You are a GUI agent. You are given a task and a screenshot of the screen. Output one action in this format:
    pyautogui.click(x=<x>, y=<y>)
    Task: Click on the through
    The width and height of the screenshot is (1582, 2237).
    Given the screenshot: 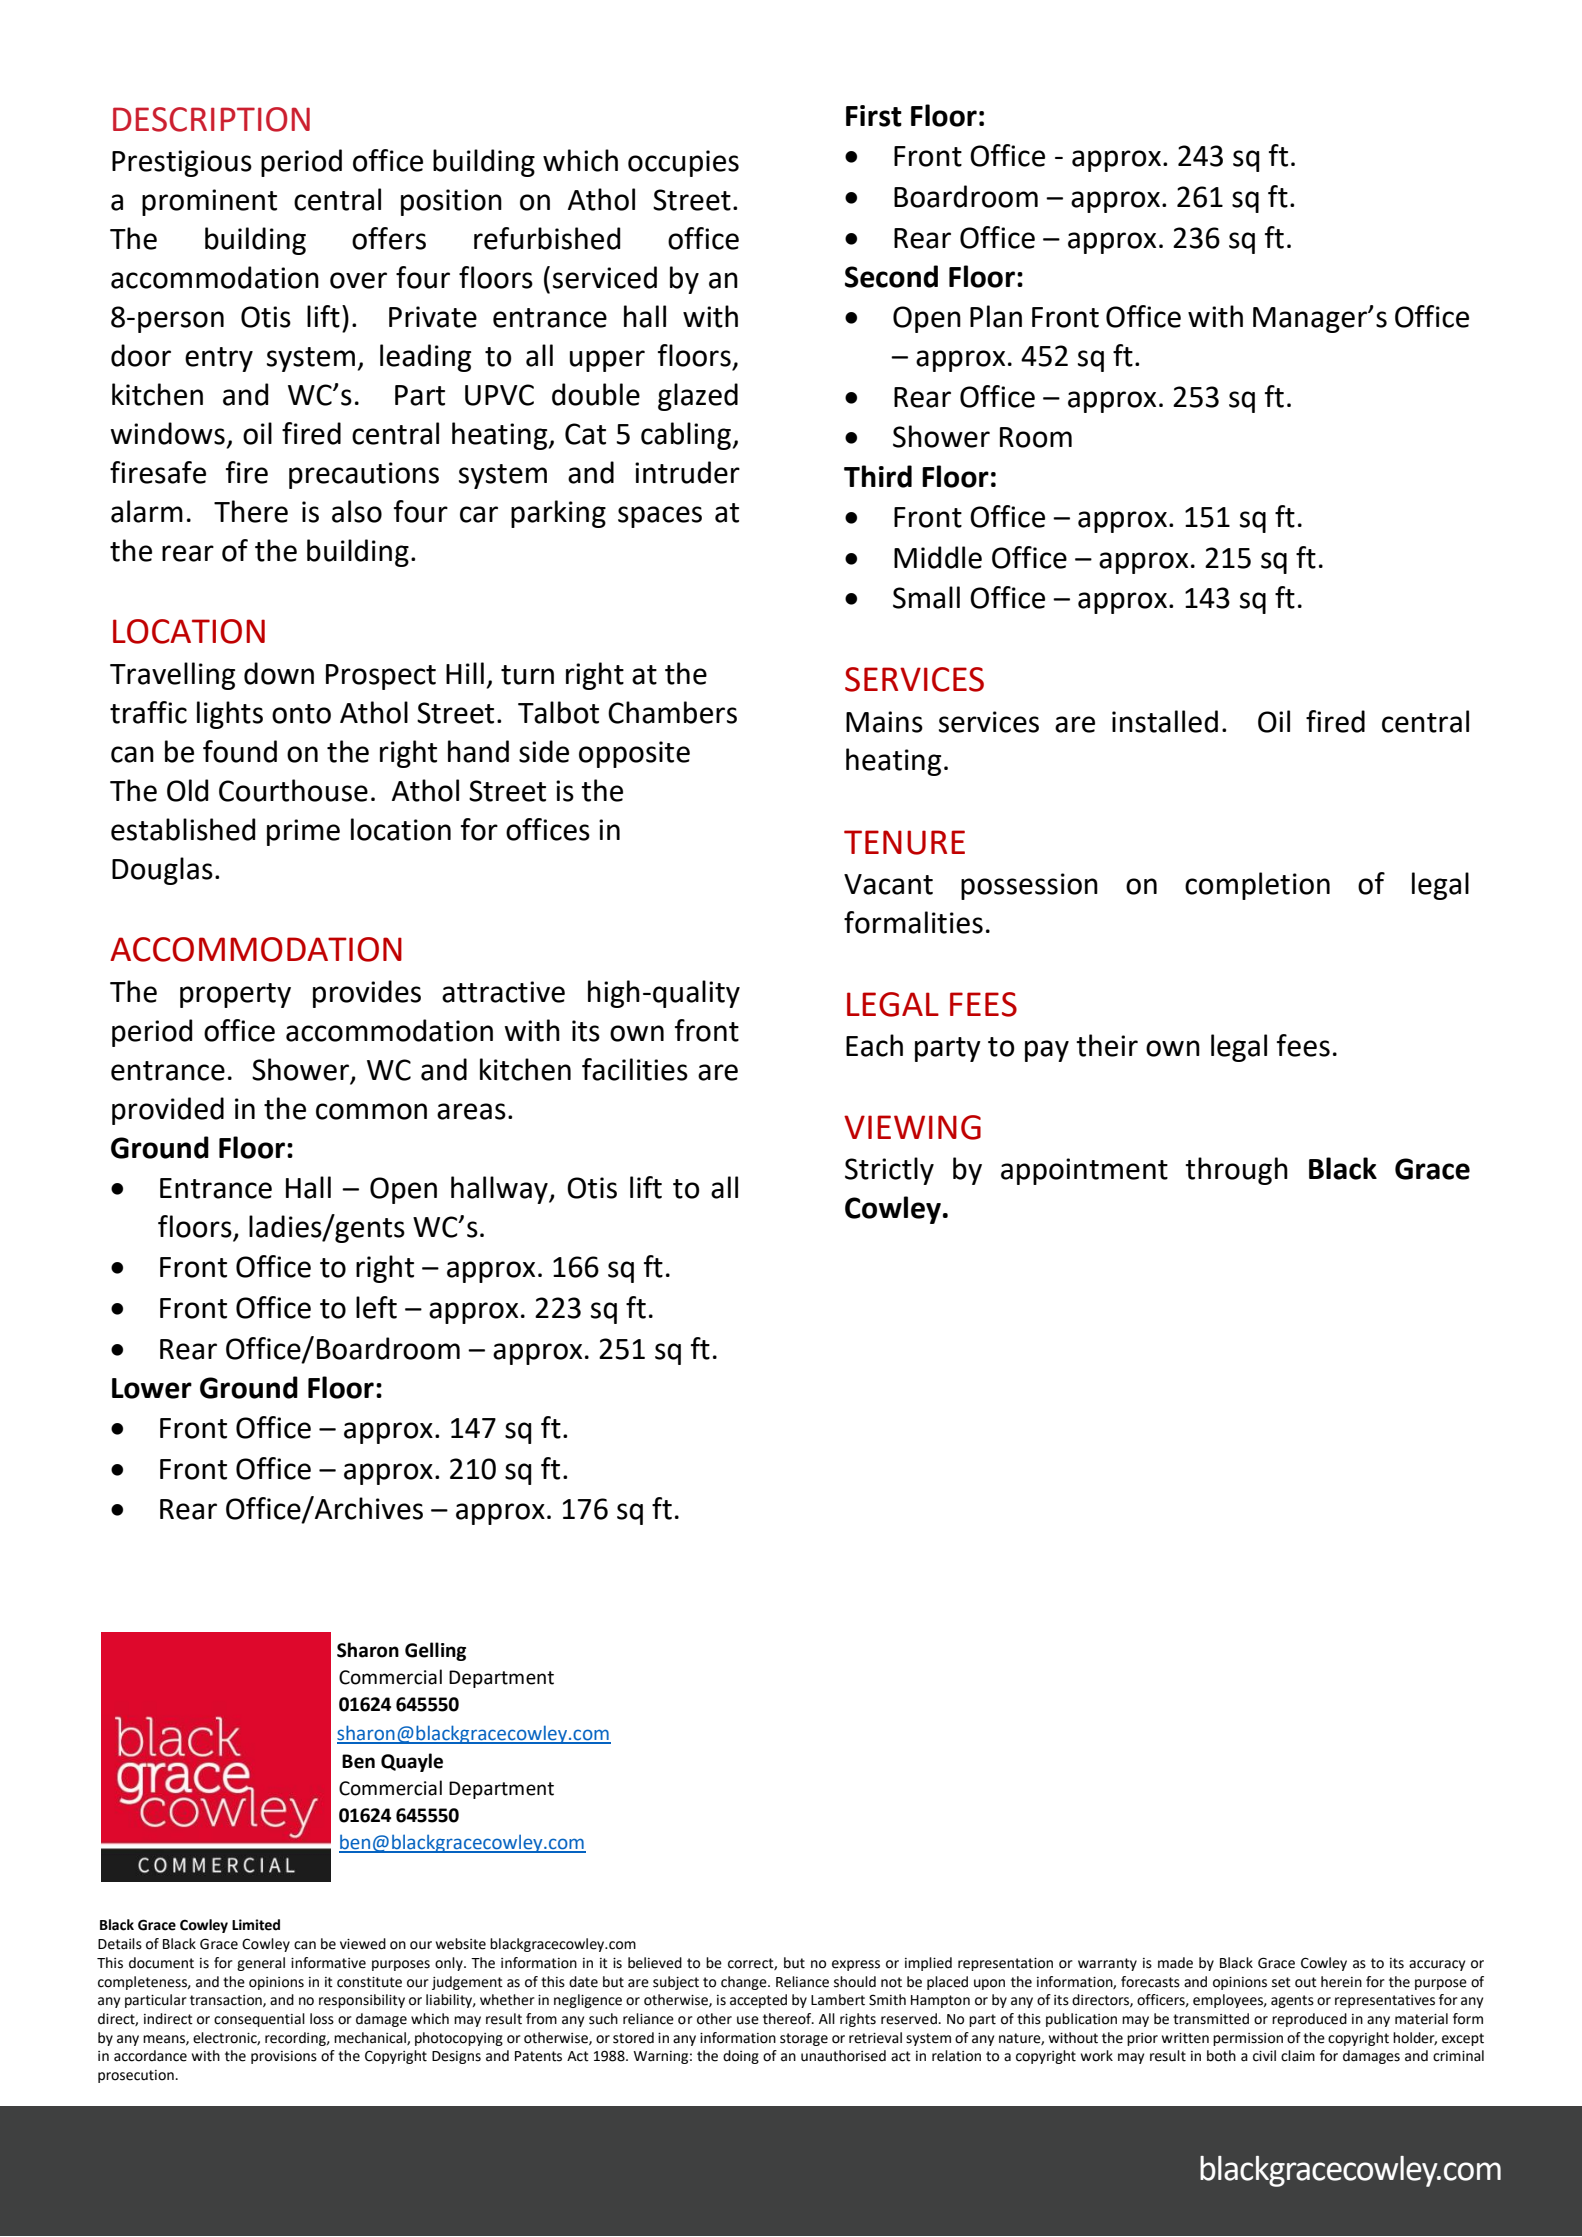 What is the action you would take?
    pyautogui.click(x=1236, y=1171)
